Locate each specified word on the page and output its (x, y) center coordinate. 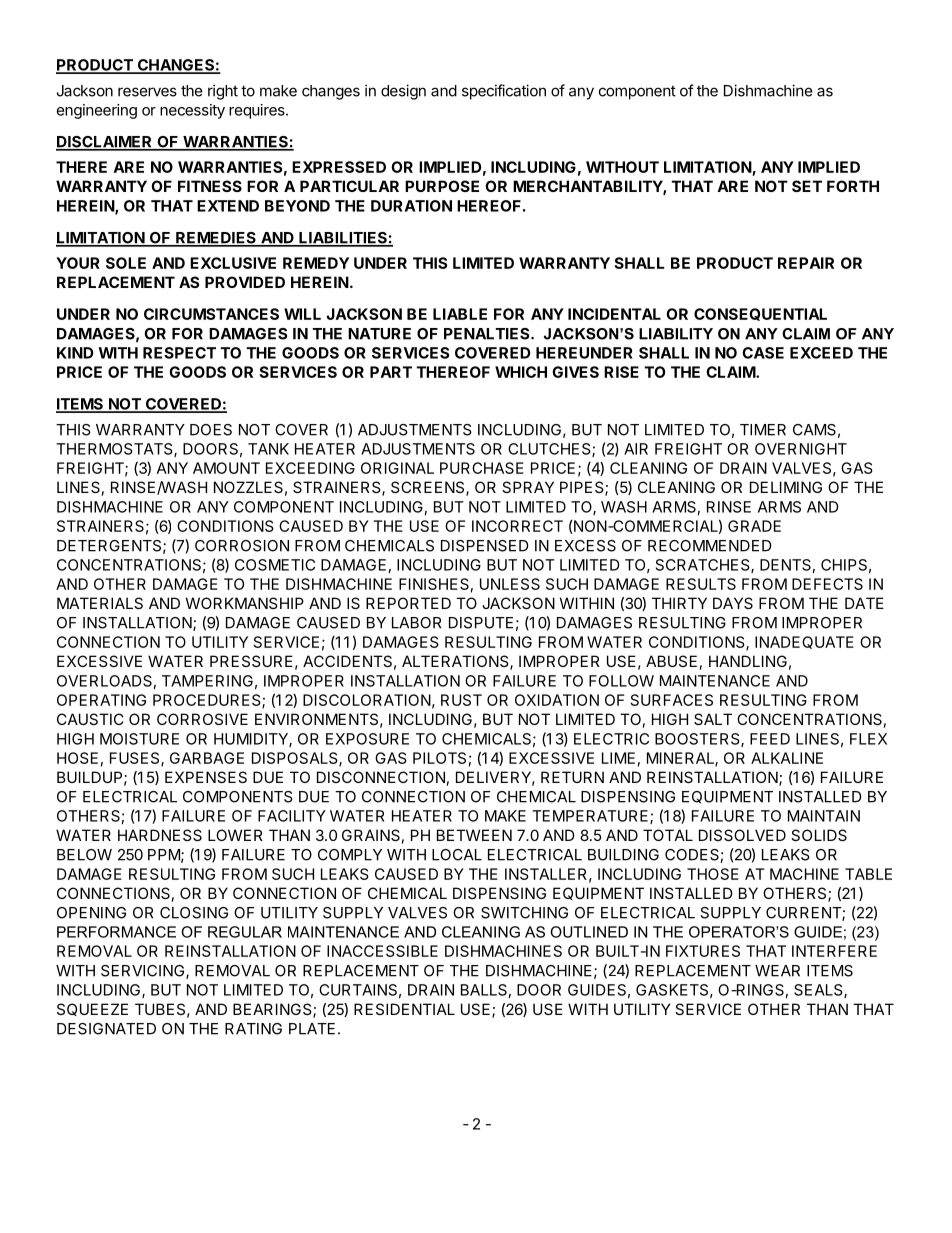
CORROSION (242, 546)
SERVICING (144, 972)
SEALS (819, 991)
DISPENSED (485, 546)
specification (504, 92)
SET (807, 186)
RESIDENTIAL (404, 1009)
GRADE (754, 526)
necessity (192, 111)
